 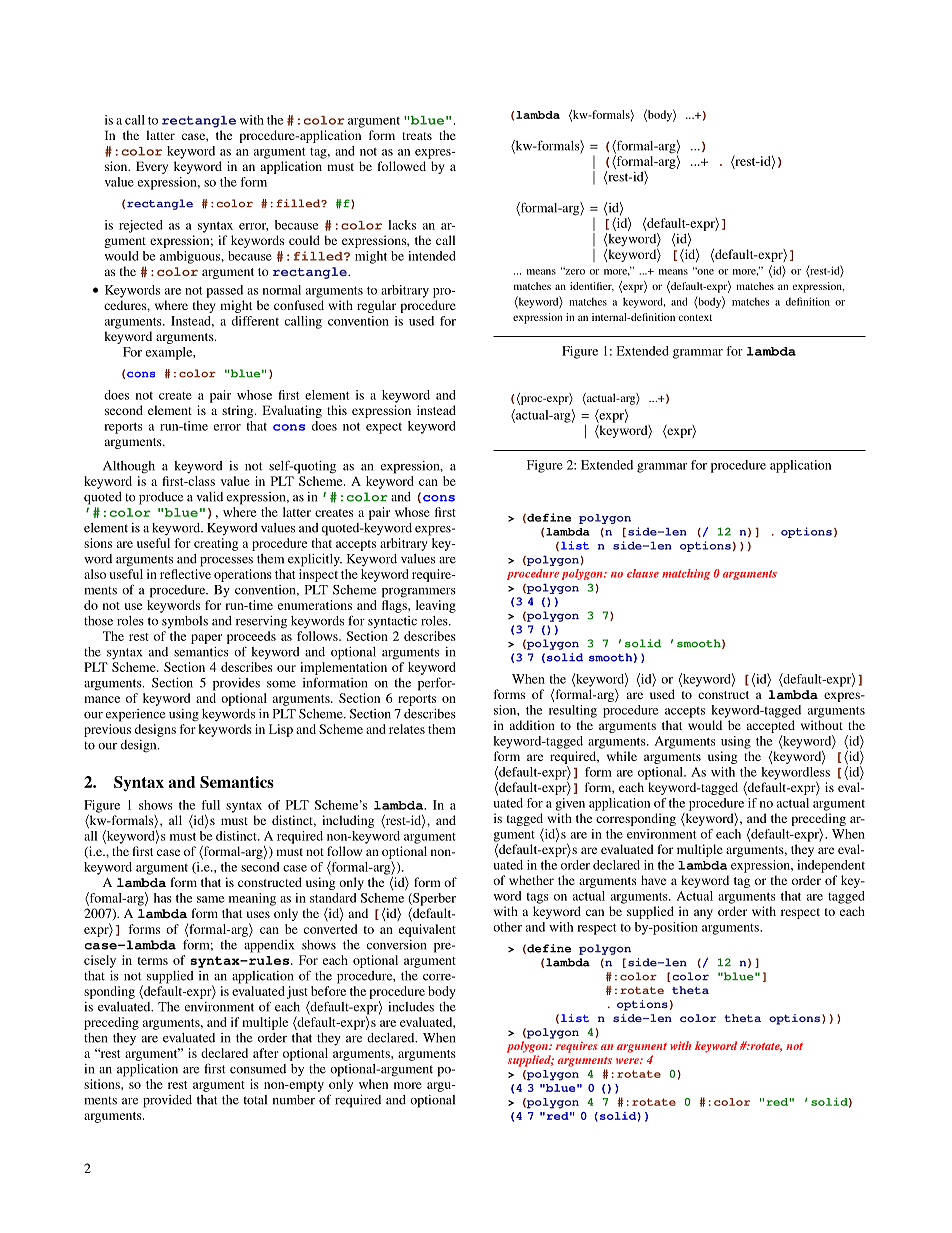 I want to click on valid, so click(x=209, y=497).
